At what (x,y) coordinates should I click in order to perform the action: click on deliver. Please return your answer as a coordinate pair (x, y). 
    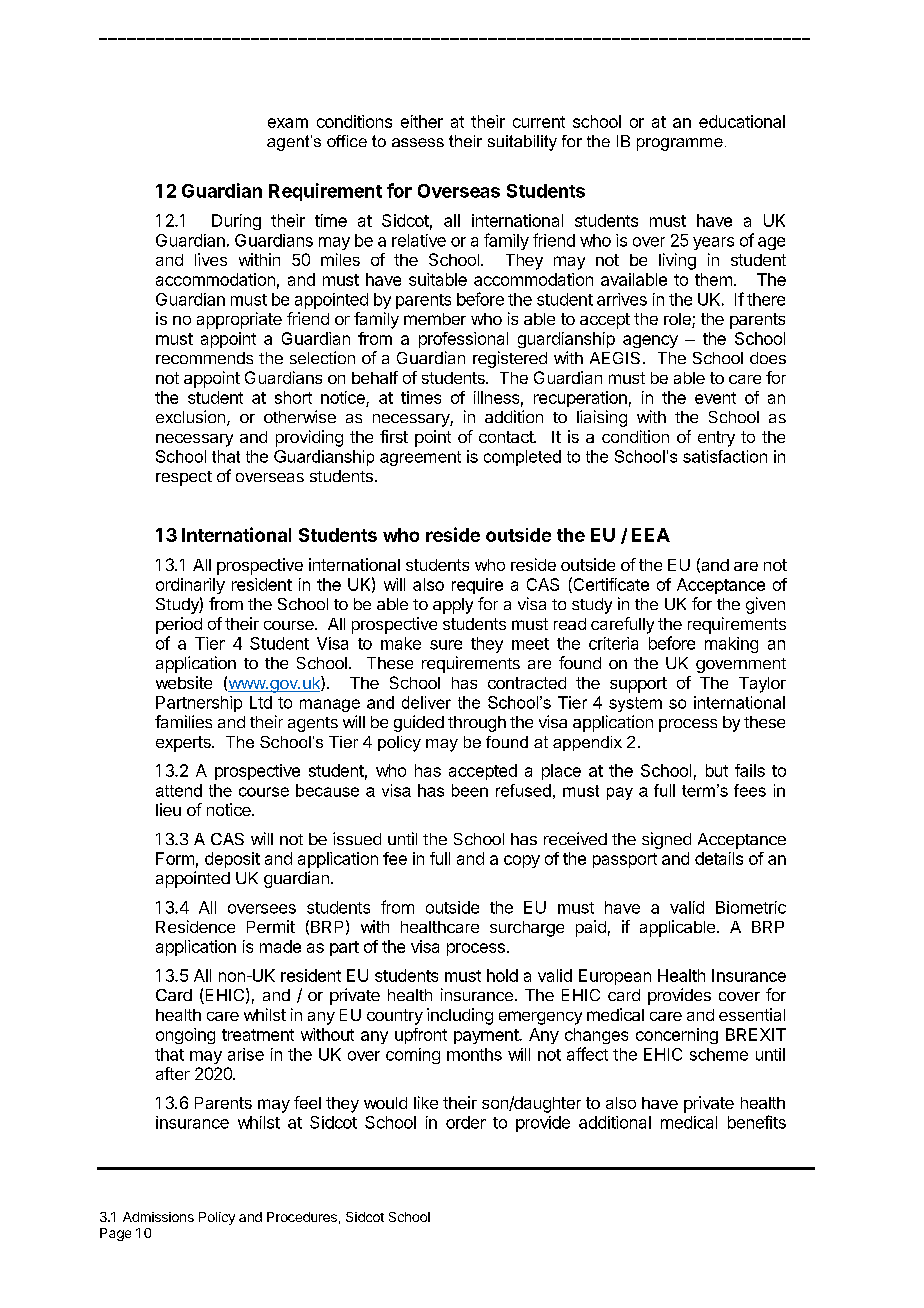
    Looking at the image, I should click on (426, 702).
